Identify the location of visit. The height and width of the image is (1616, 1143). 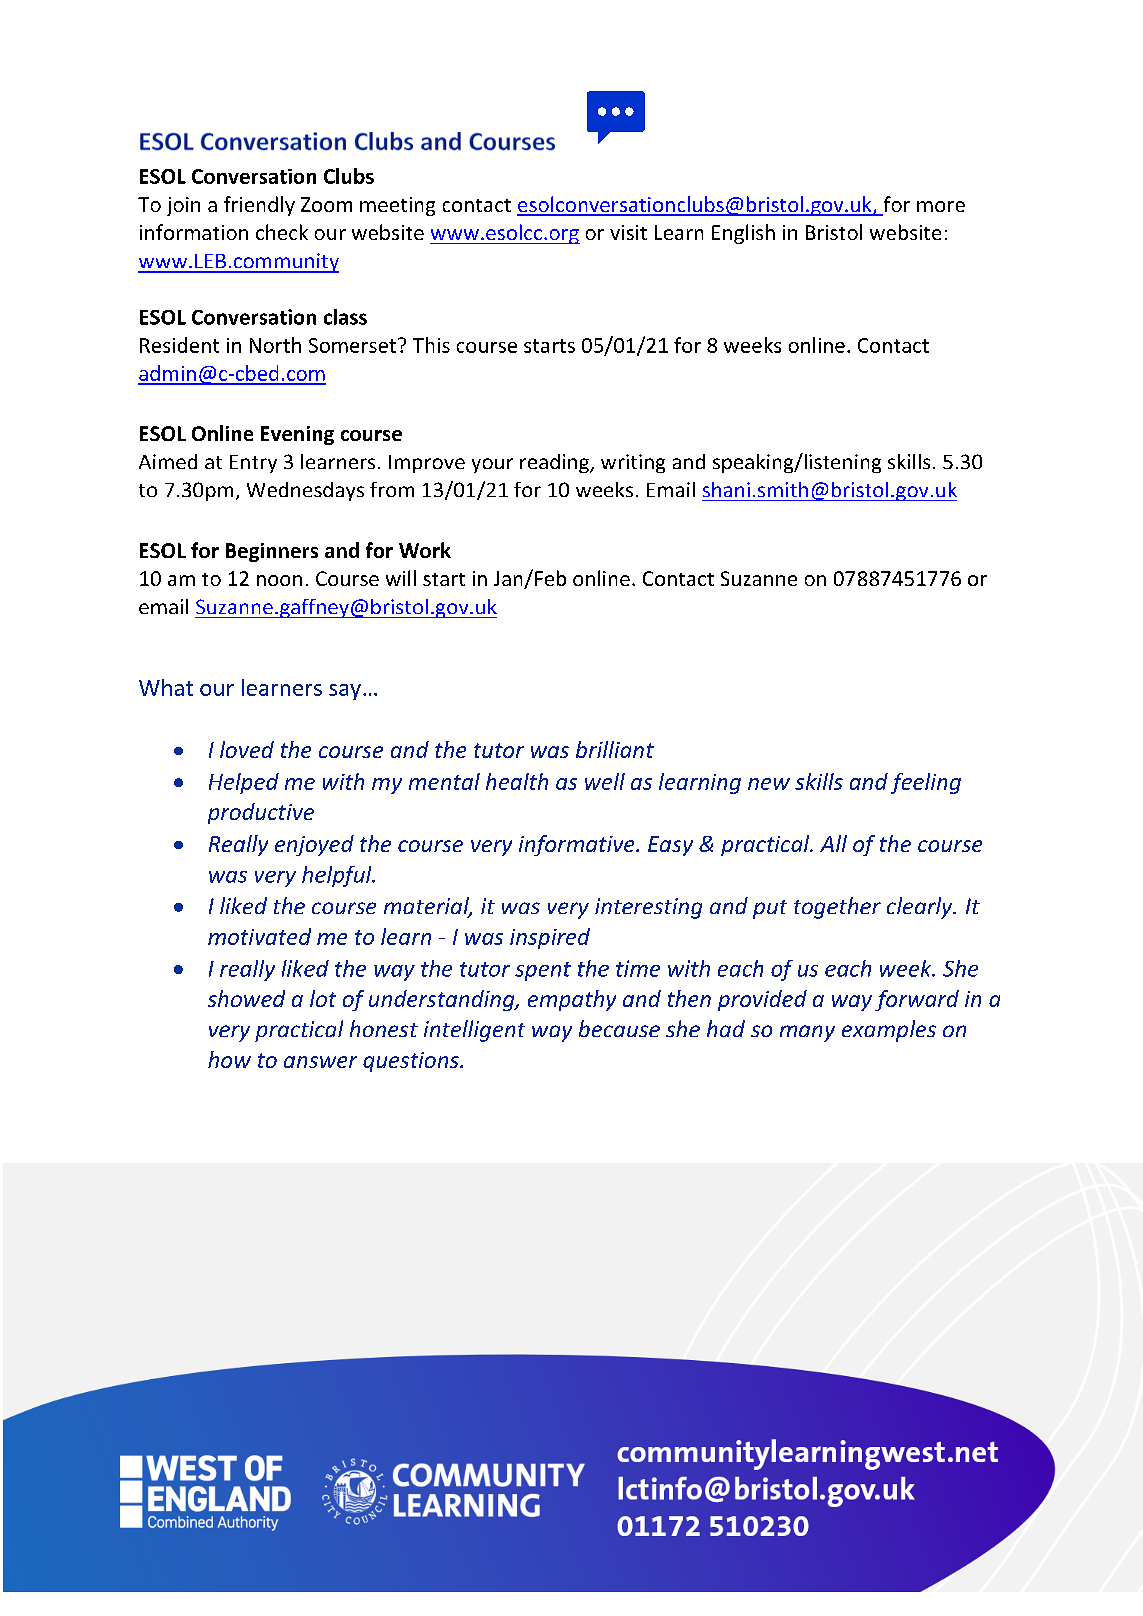
(628, 232).
